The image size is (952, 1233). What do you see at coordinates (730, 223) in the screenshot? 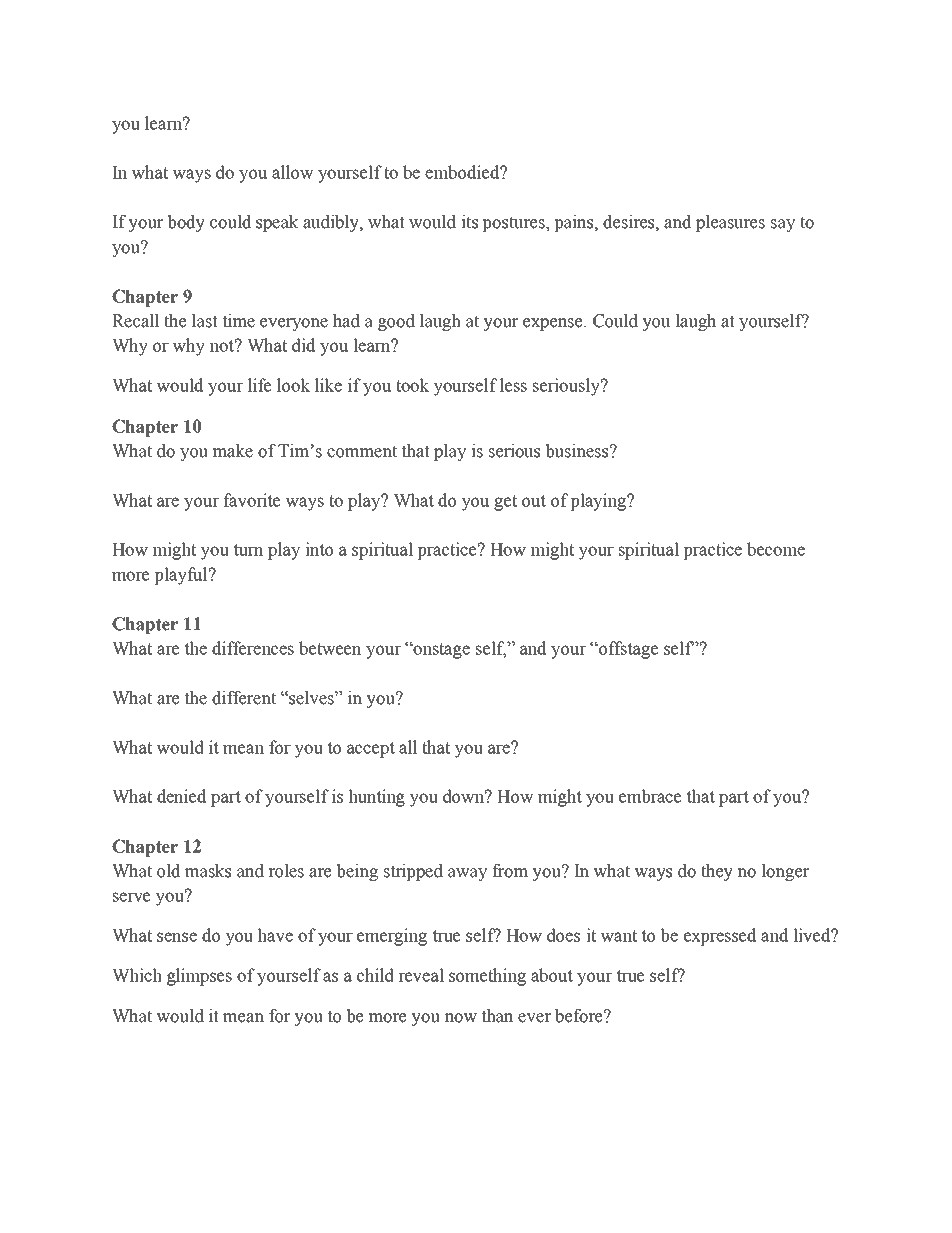
I see `pleasures` at bounding box center [730, 223].
